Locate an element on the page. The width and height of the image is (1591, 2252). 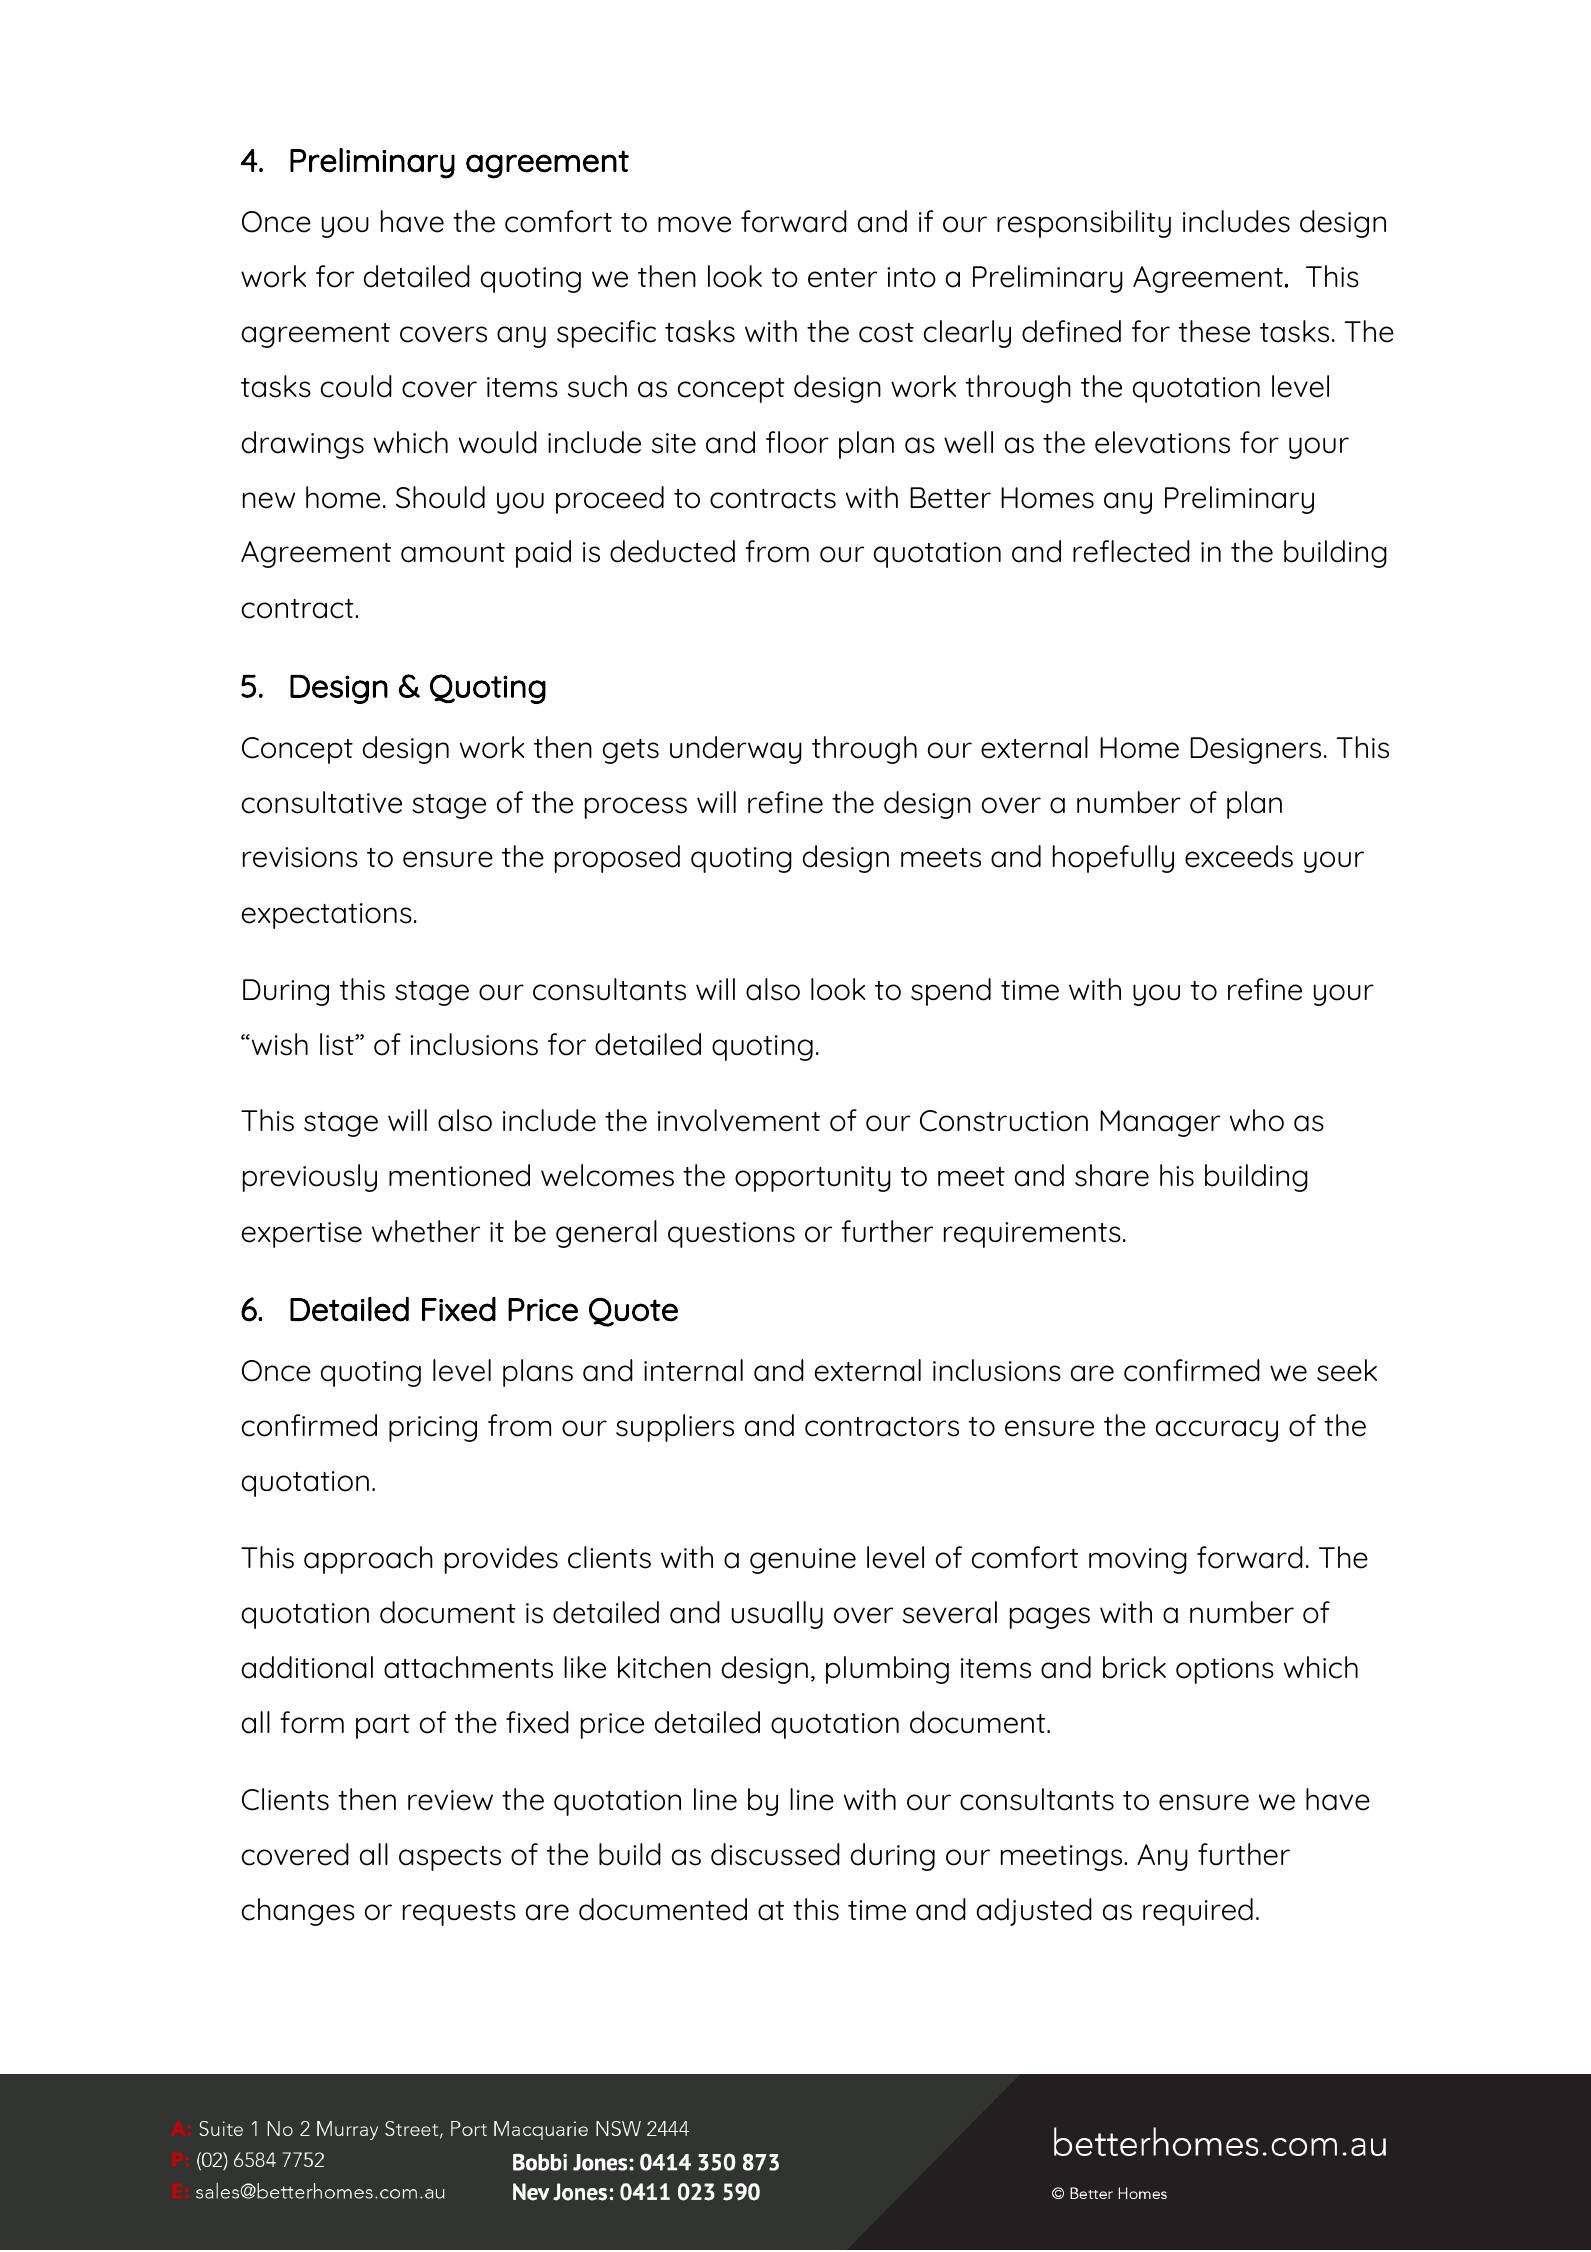
internal is located at coordinates (693, 1370).
